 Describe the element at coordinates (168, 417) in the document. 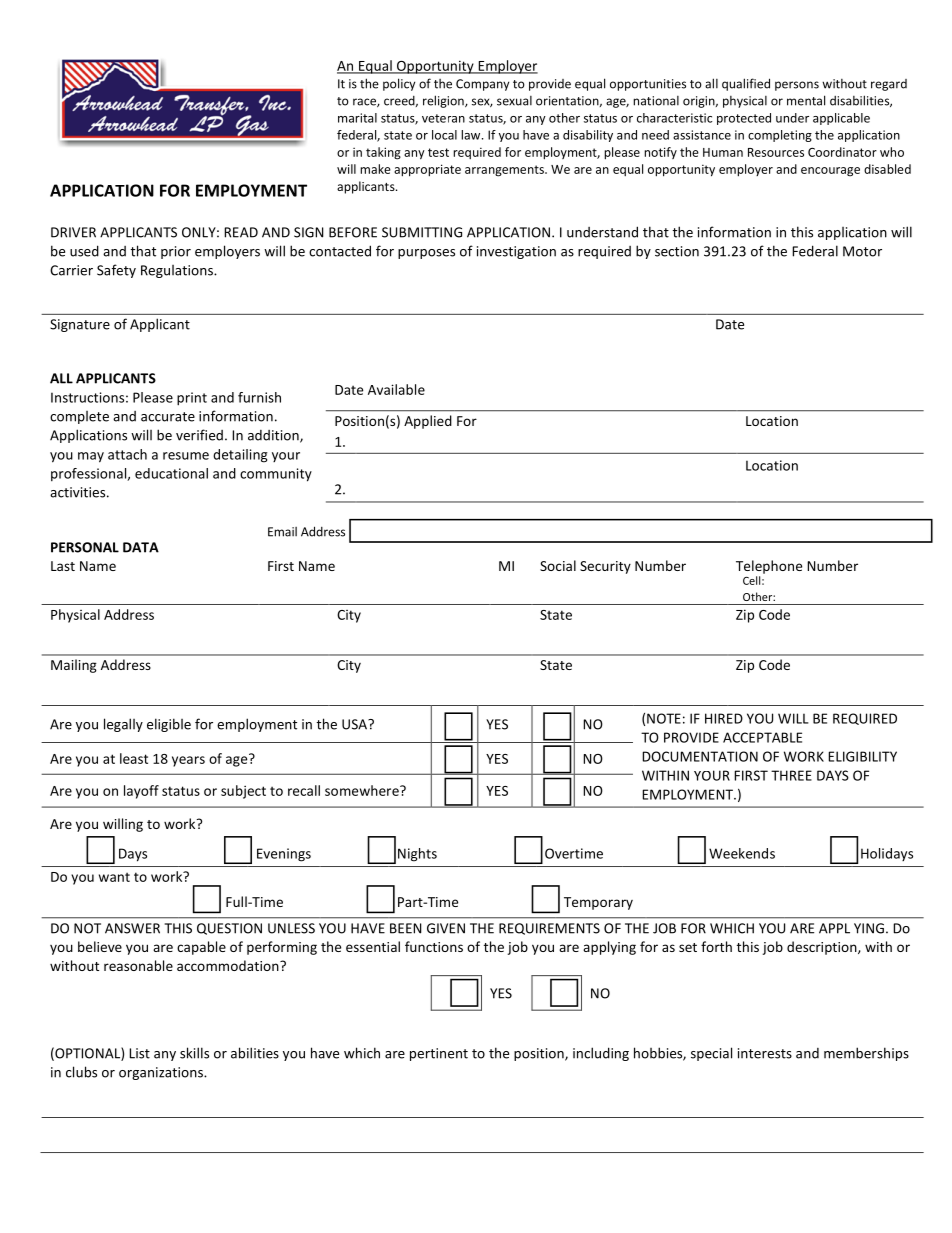

I see `accurate` at that location.
